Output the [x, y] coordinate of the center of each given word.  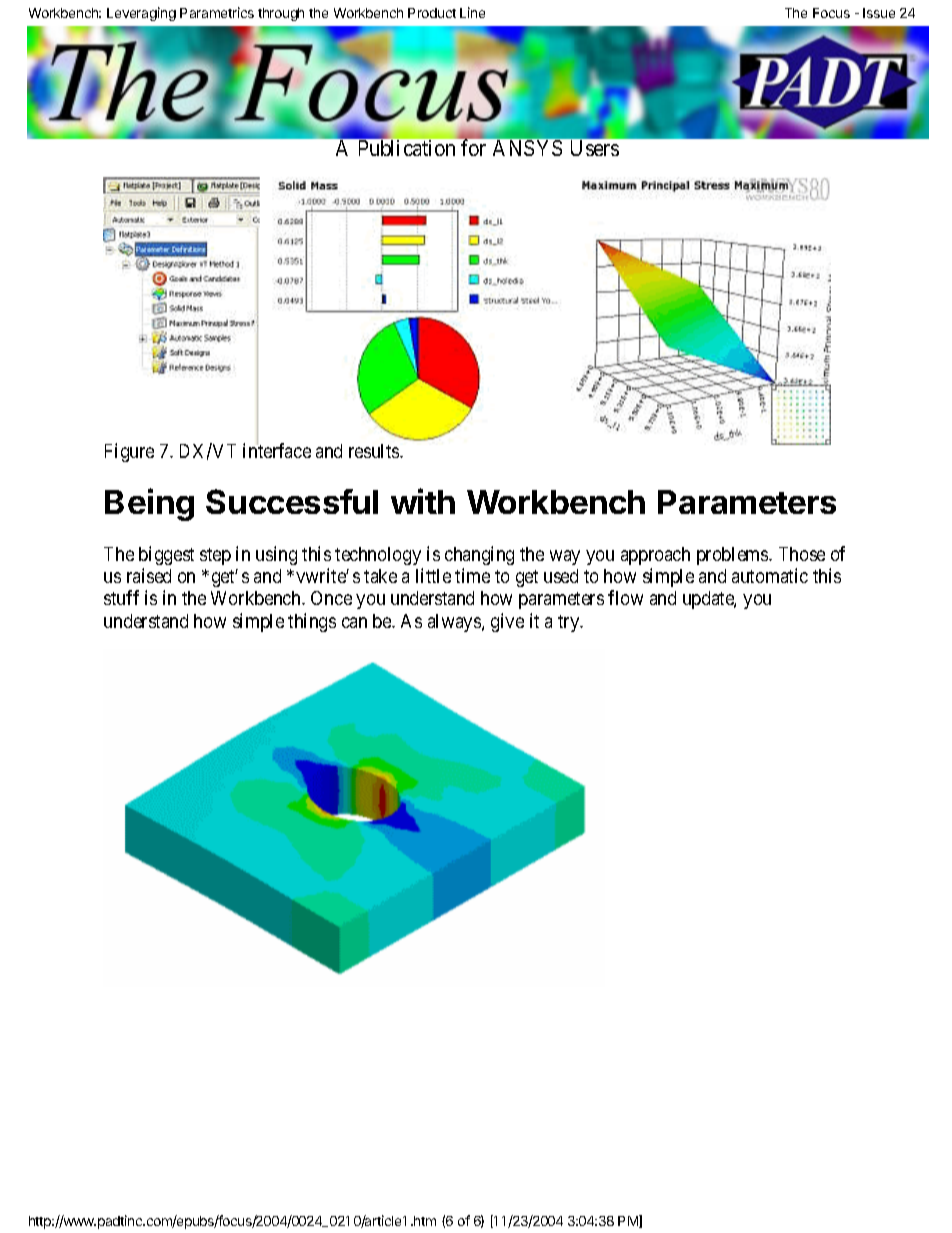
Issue [879, 13]
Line [472, 12]
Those [802, 554]
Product [432, 13]
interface [277, 450]
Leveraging [141, 14]
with [423, 501]
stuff [121, 597]
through [281, 14]
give [507, 622]
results [375, 451]
